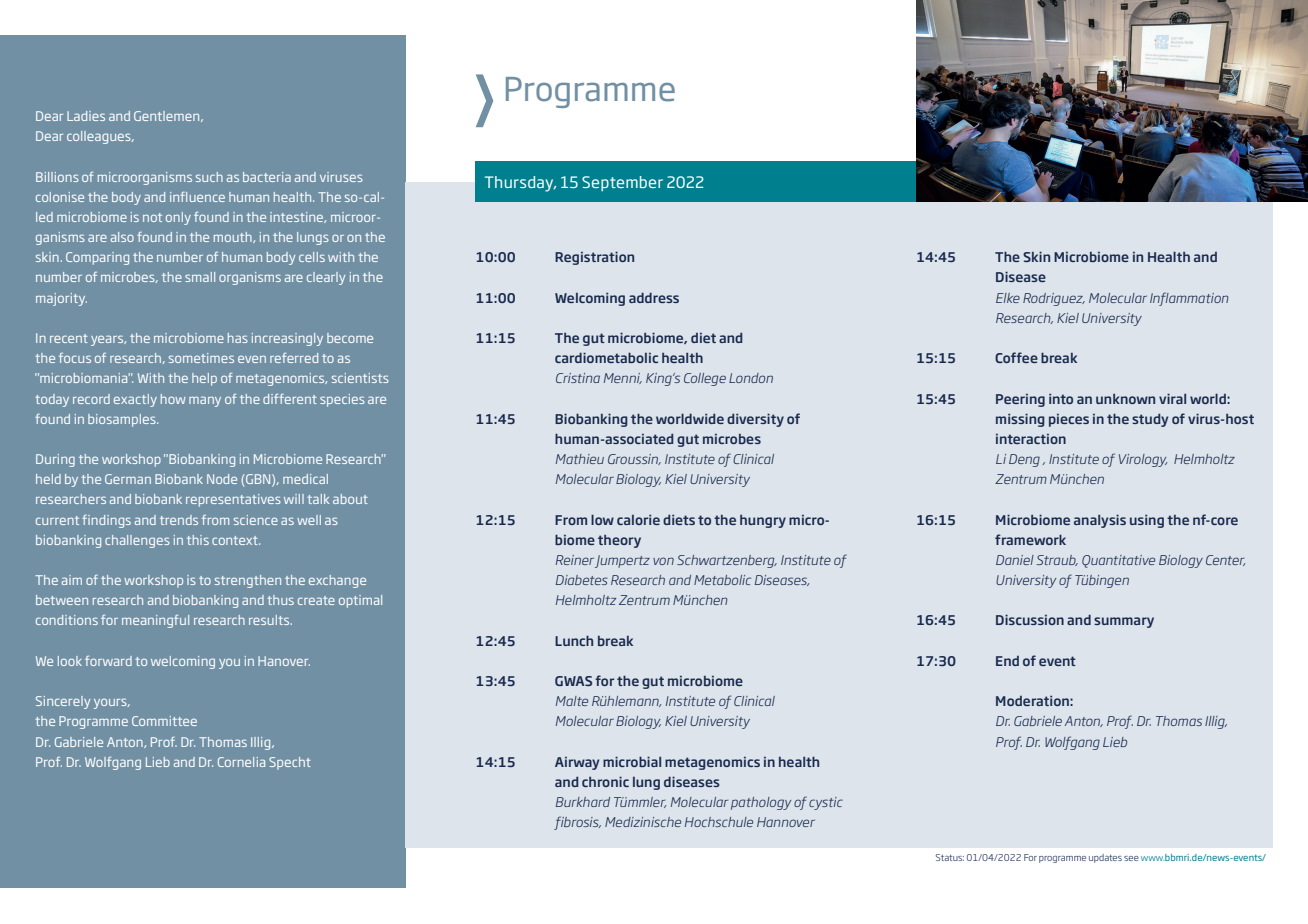 This document has width=1308, height=924. Describe the element at coordinates (1124, 622) in the document. I see `summary` at that location.
